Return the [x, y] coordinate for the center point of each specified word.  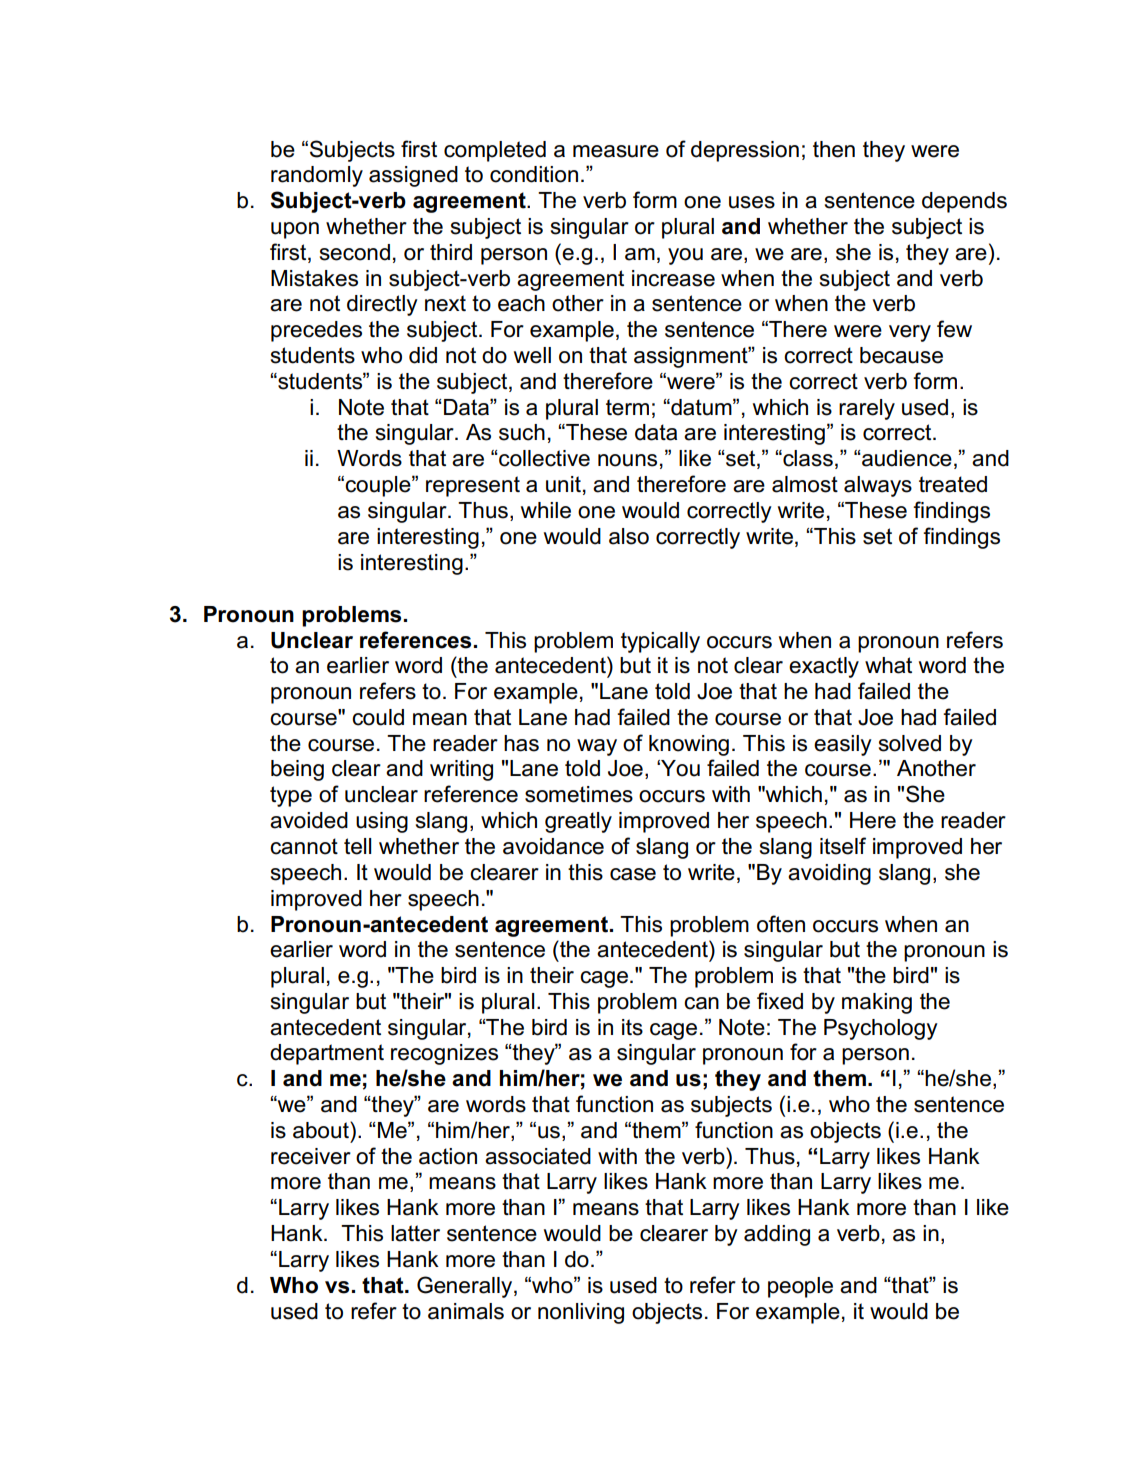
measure [616, 151]
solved [910, 743]
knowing [689, 745]
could [378, 717]
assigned [413, 176]
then [834, 149]
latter [415, 1233]
